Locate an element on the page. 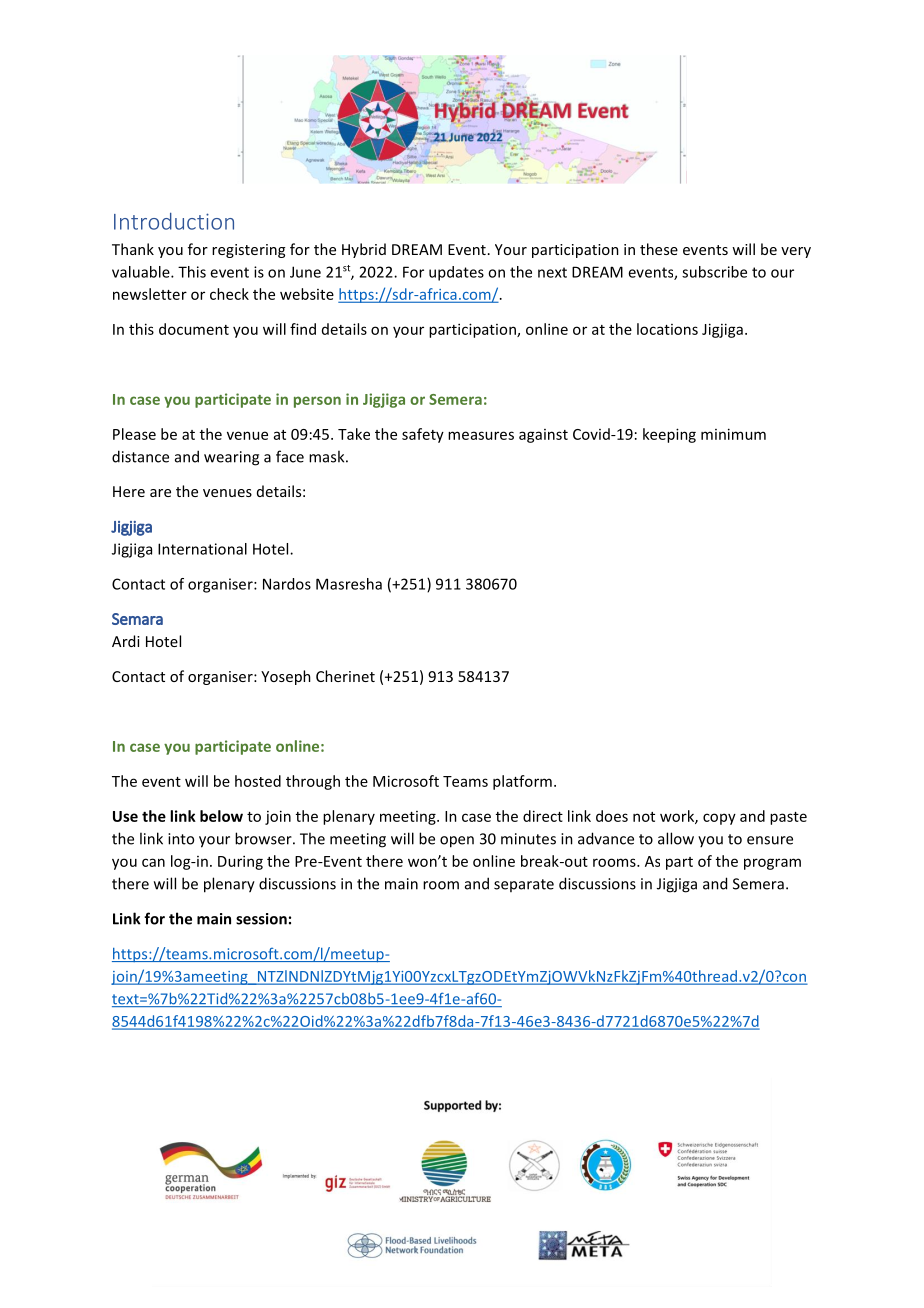 Image resolution: width=924 pixels, height=1308 pixels. minimum is located at coordinates (733, 434).
